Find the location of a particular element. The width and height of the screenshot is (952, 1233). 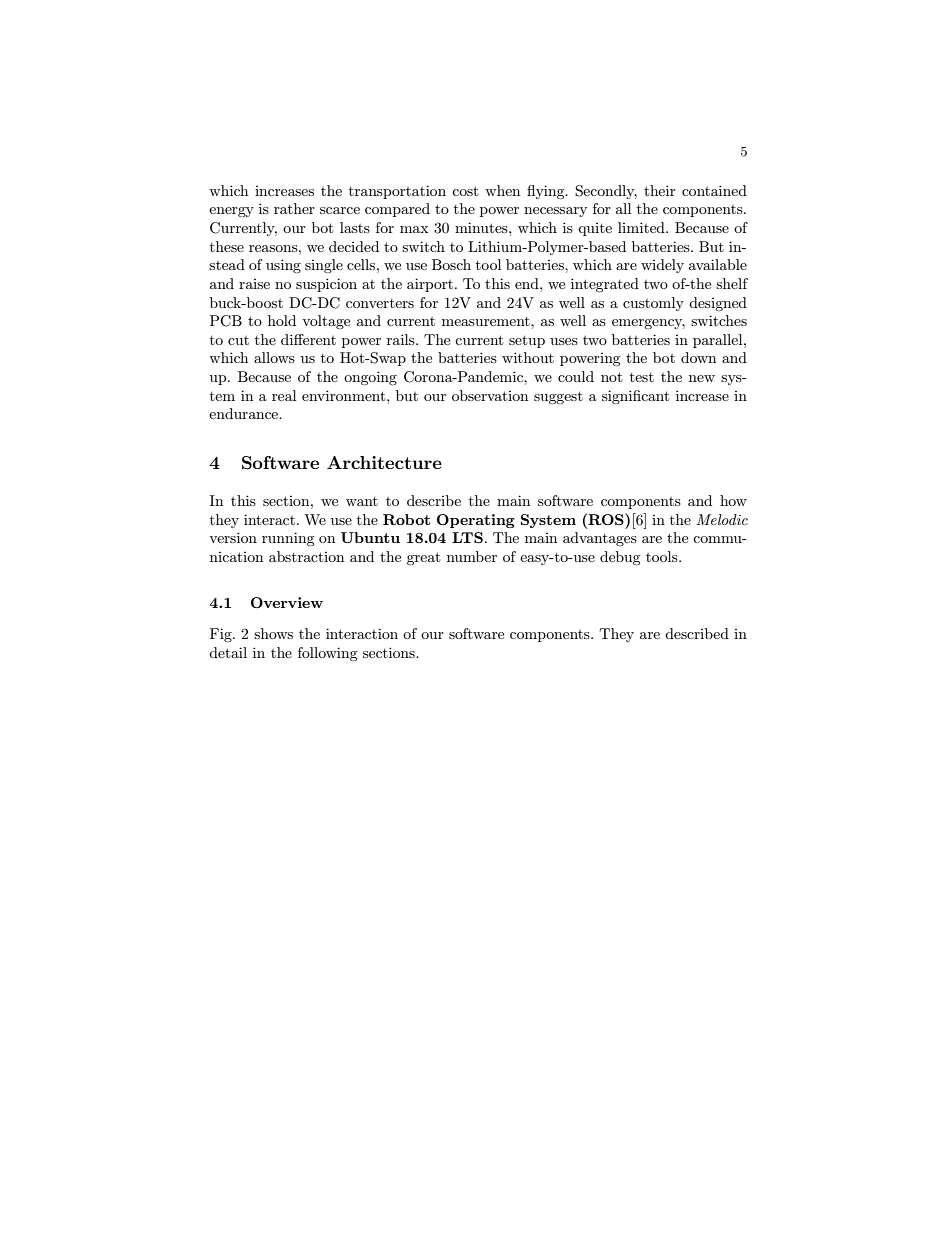

shows is located at coordinates (273, 633).
